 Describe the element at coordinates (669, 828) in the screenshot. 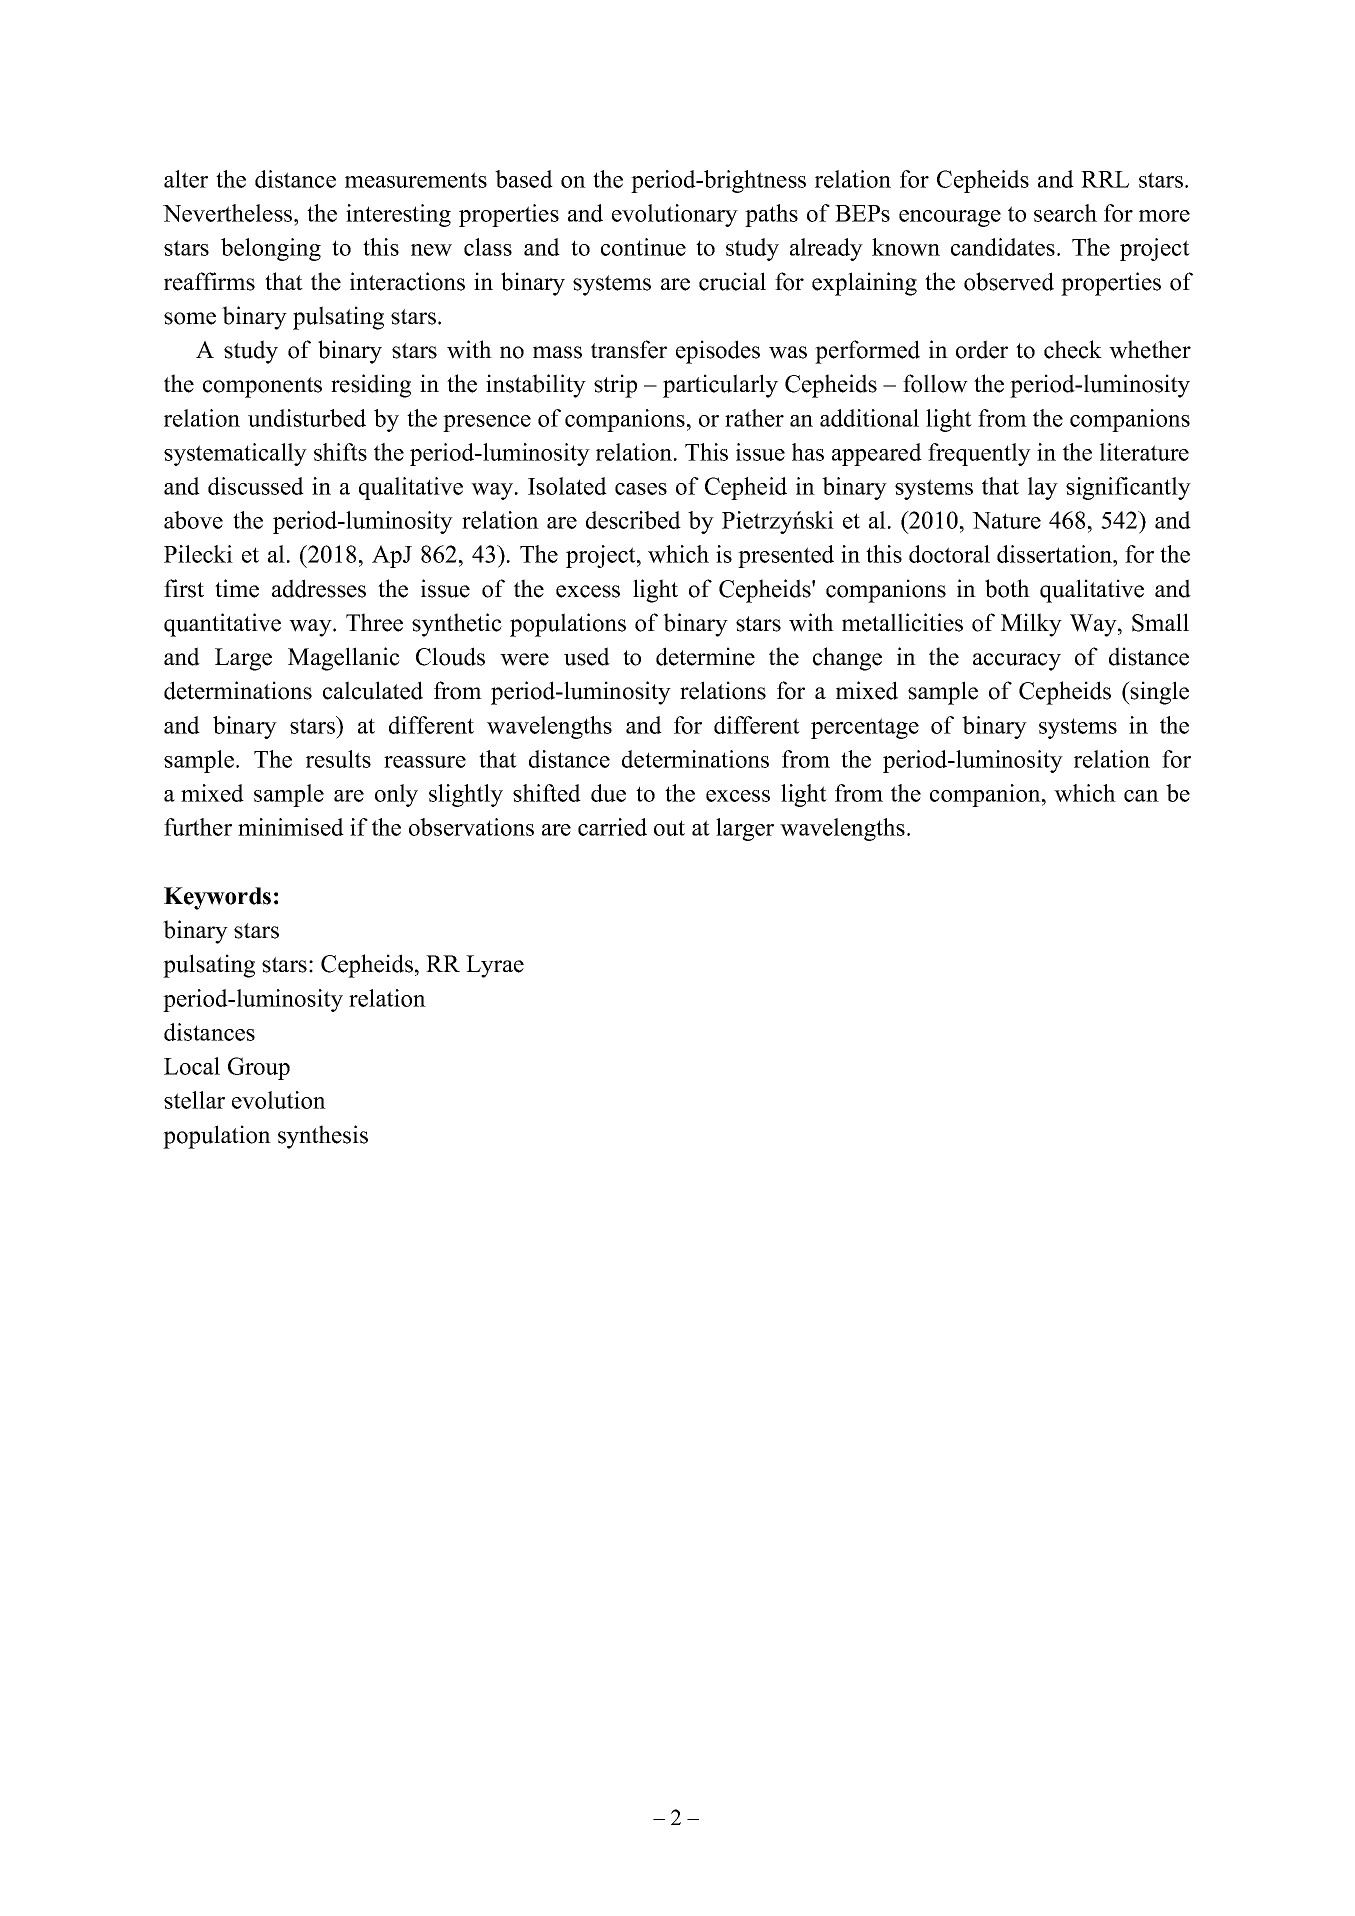

I see `out` at that location.
